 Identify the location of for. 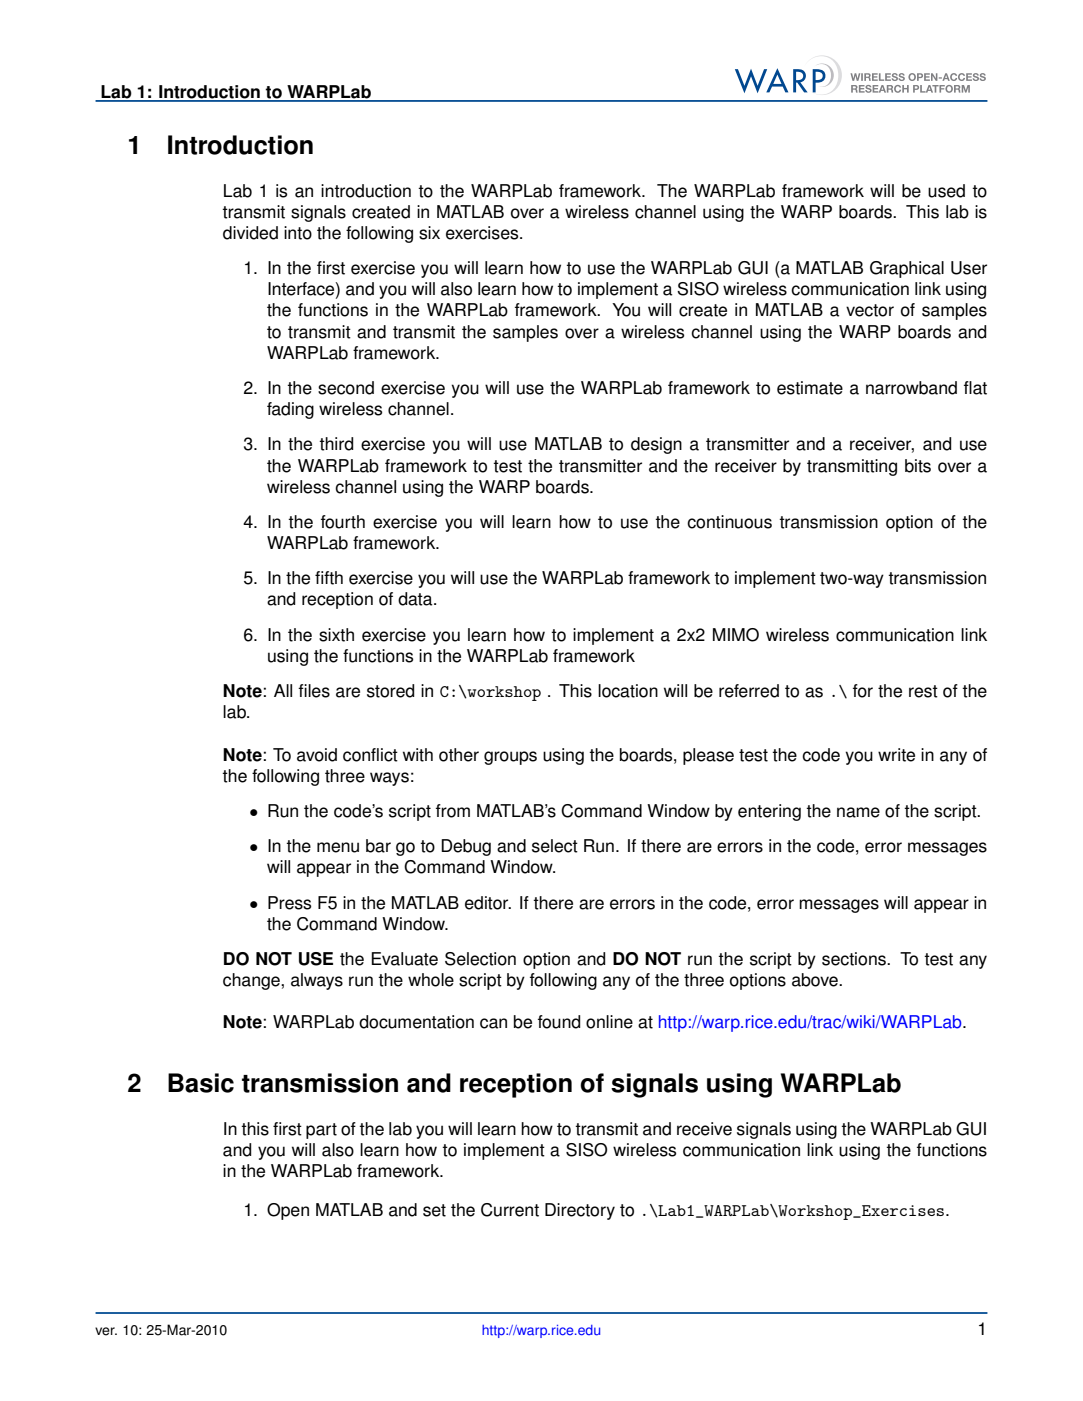
(863, 691).
